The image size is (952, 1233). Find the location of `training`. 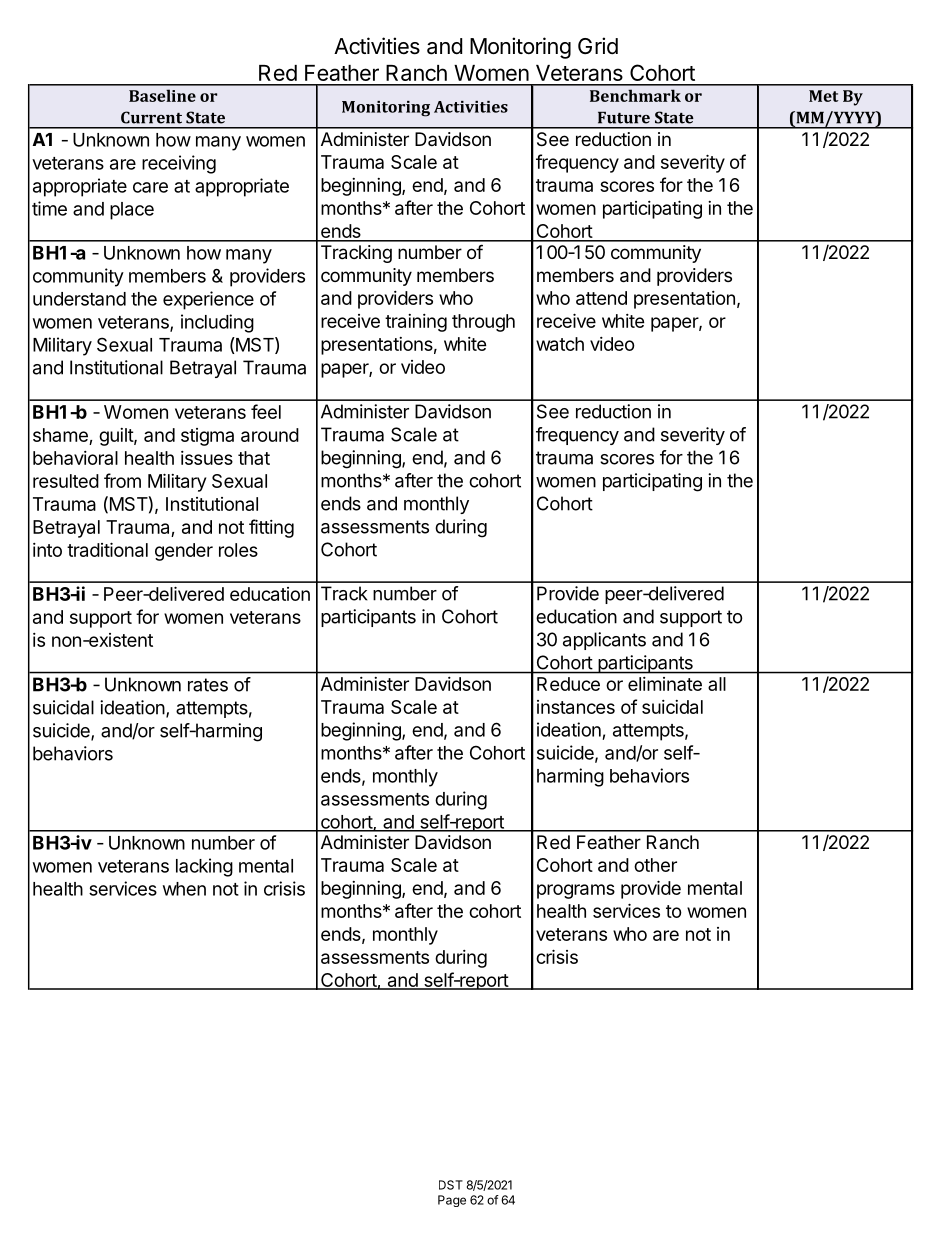

training is located at coordinates (416, 323).
